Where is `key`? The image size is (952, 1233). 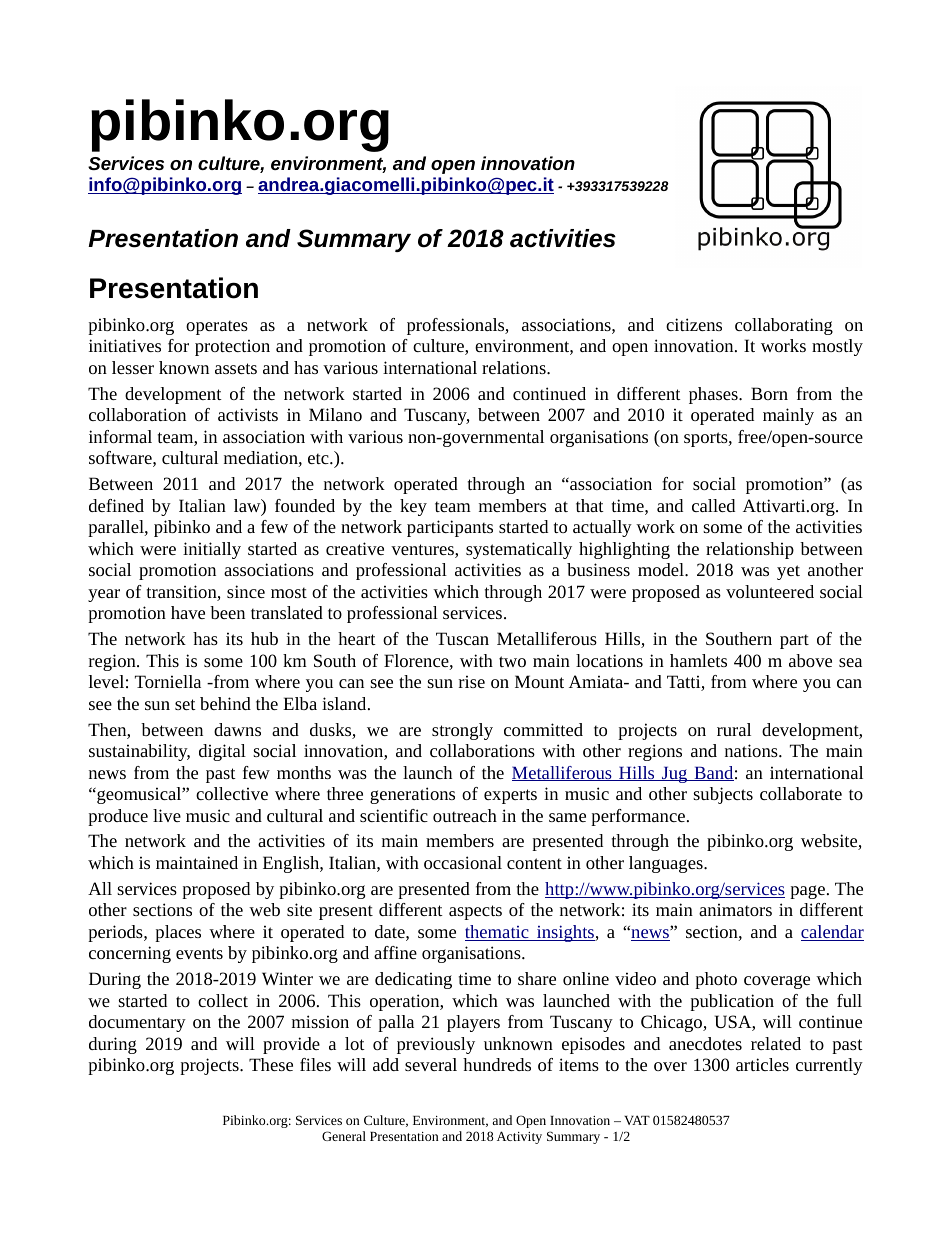
key is located at coordinates (413, 507).
